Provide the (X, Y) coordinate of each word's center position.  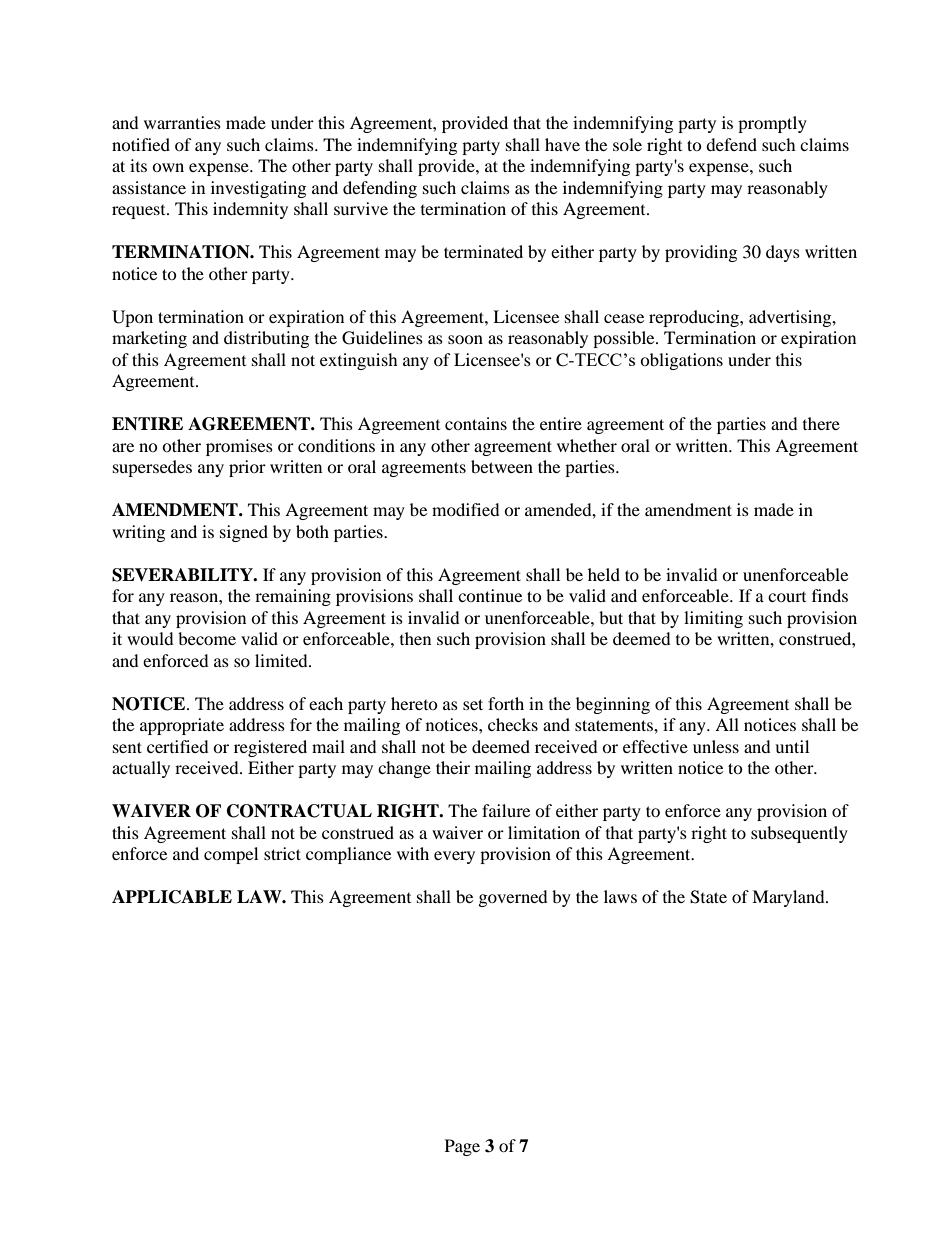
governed (513, 898)
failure (506, 810)
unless (716, 746)
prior (247, 468)
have (562, 144)
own (168, 167)
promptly (772, 124)
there (821, 423)
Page (462, 1147)
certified (178, 746)
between (502, 466)
